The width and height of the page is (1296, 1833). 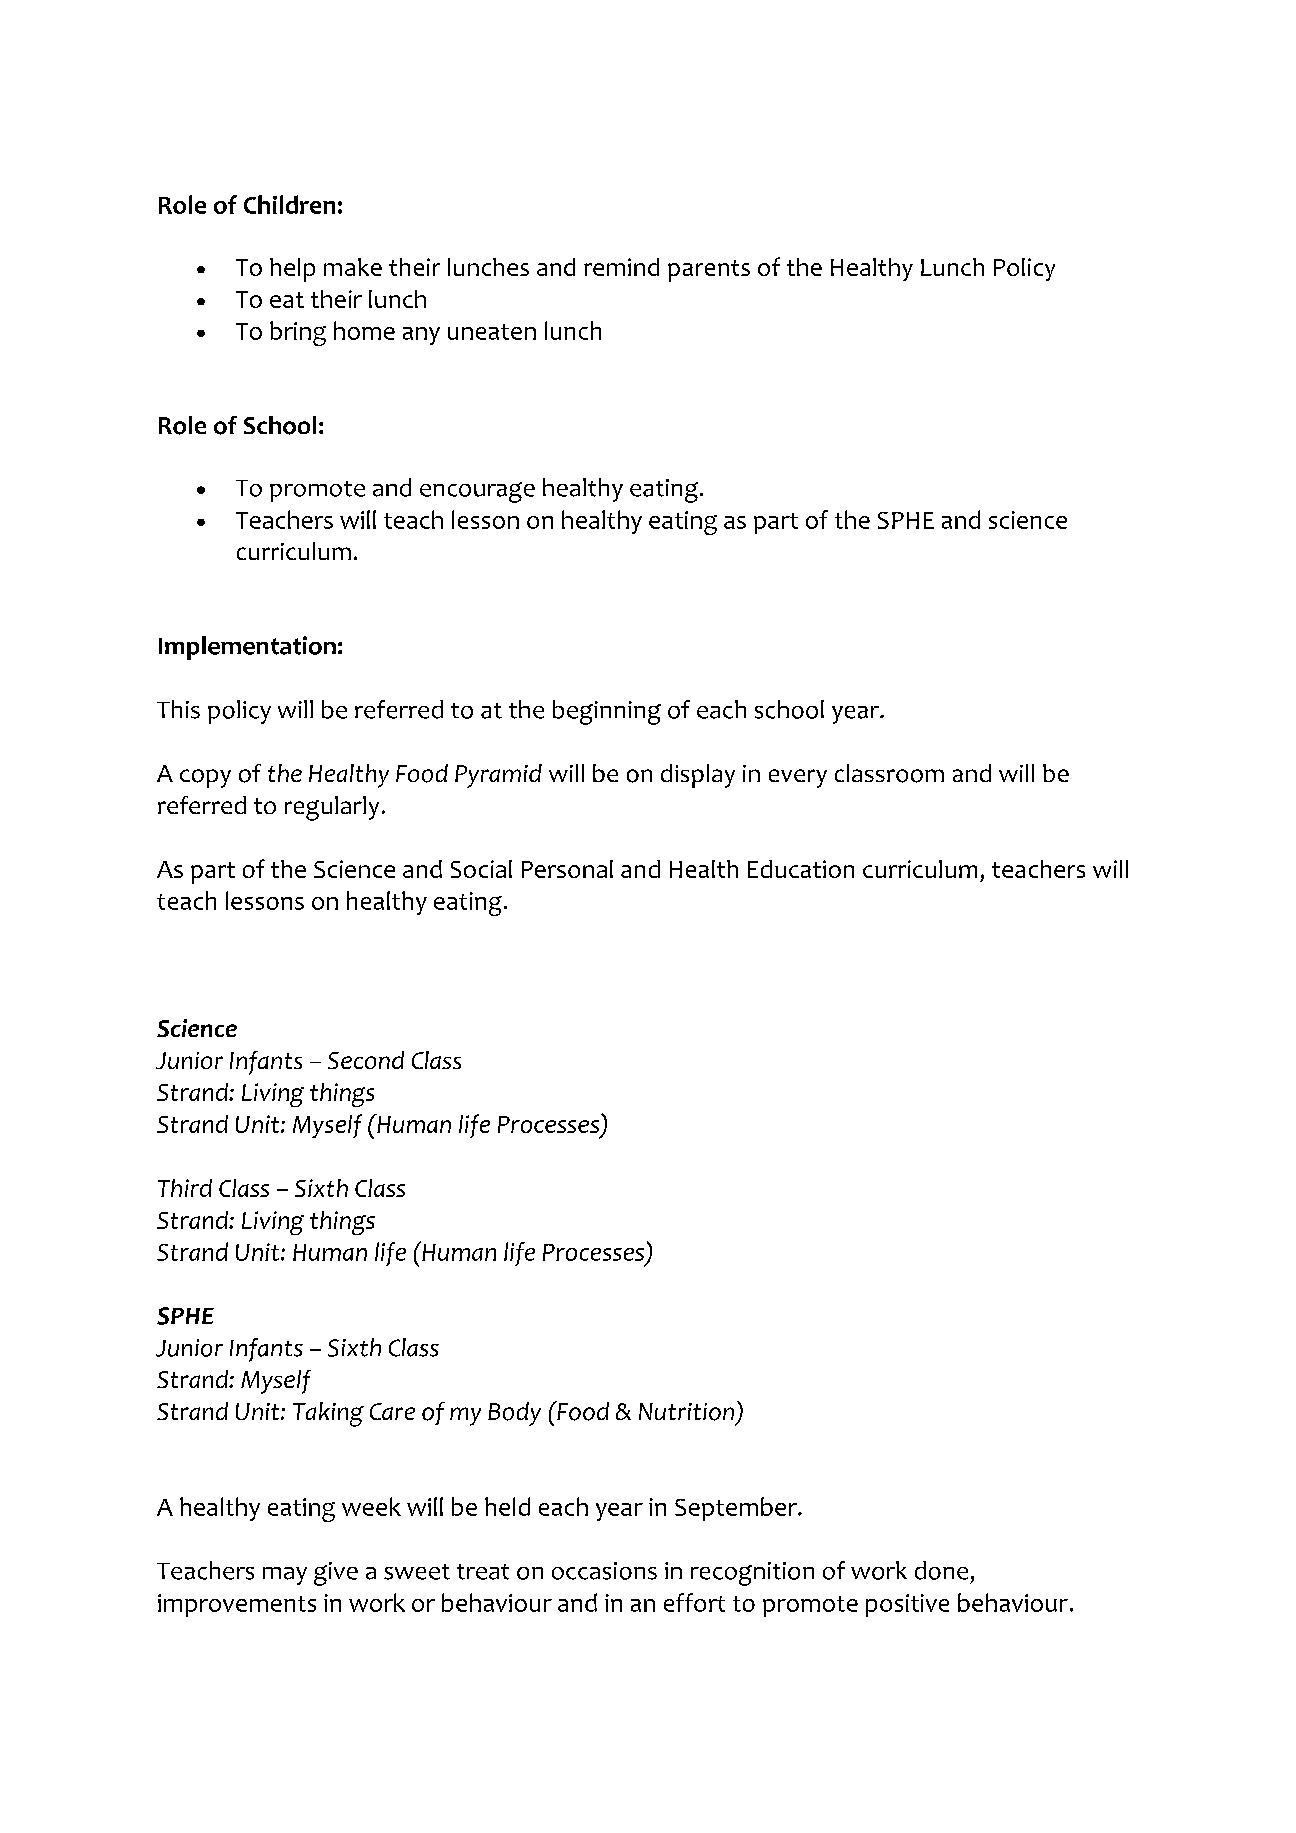 What do you see at coordinates (798, 778) in the page?
I see `every` at bounding box center [798, 778].
